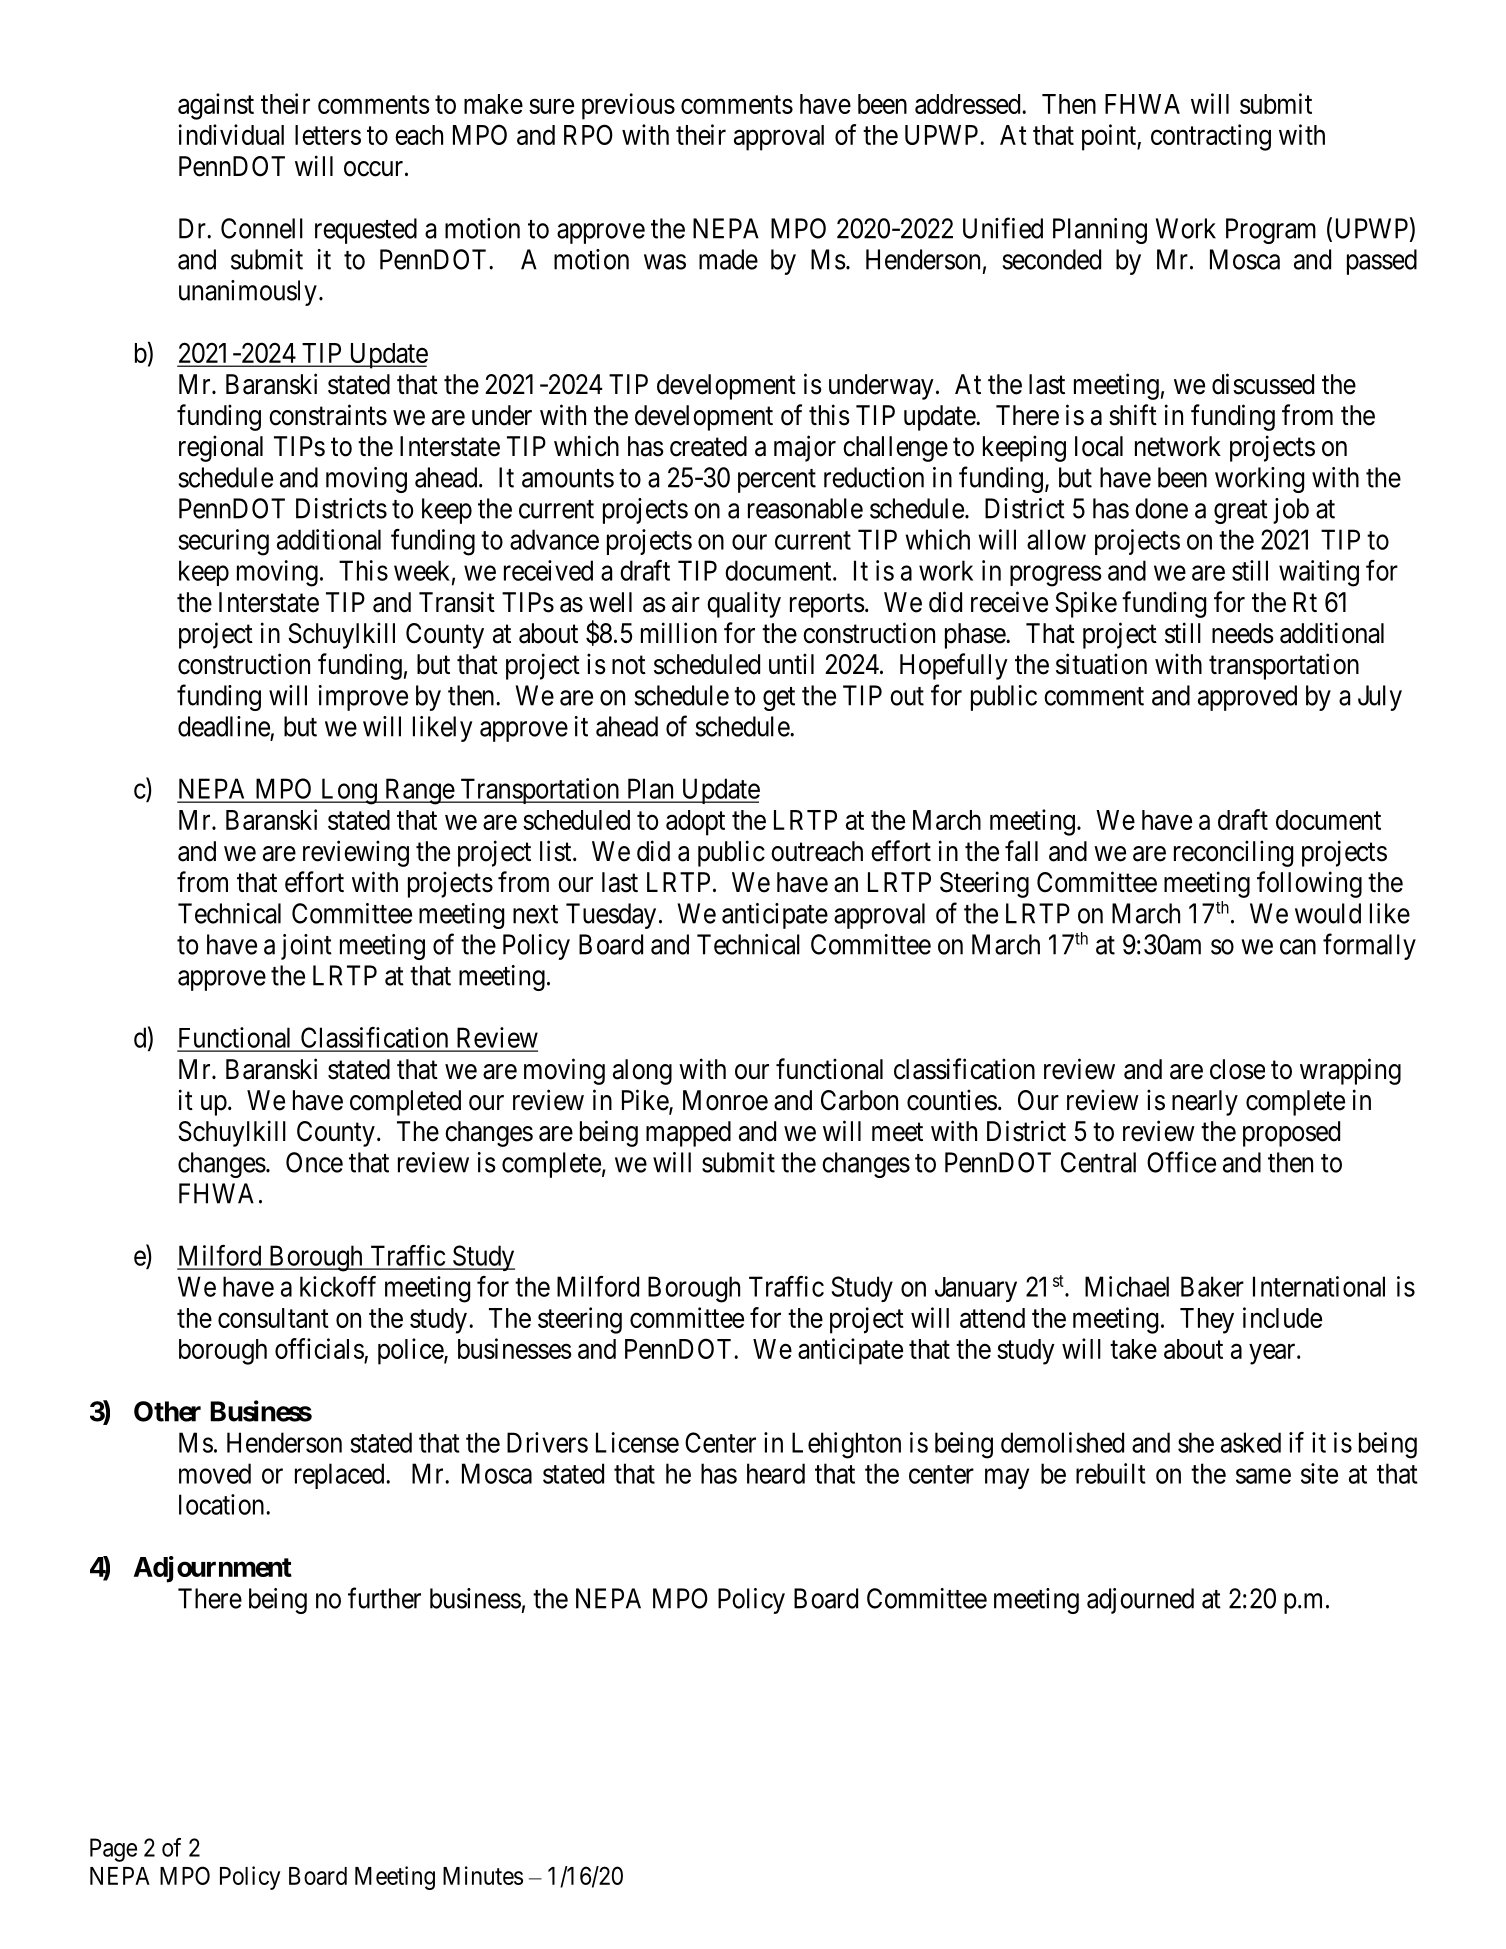 The width and height of the image is (1506, 1949). Describe the element at coordinates (1212, 1286) in the image. I see `Baker` at that location.
